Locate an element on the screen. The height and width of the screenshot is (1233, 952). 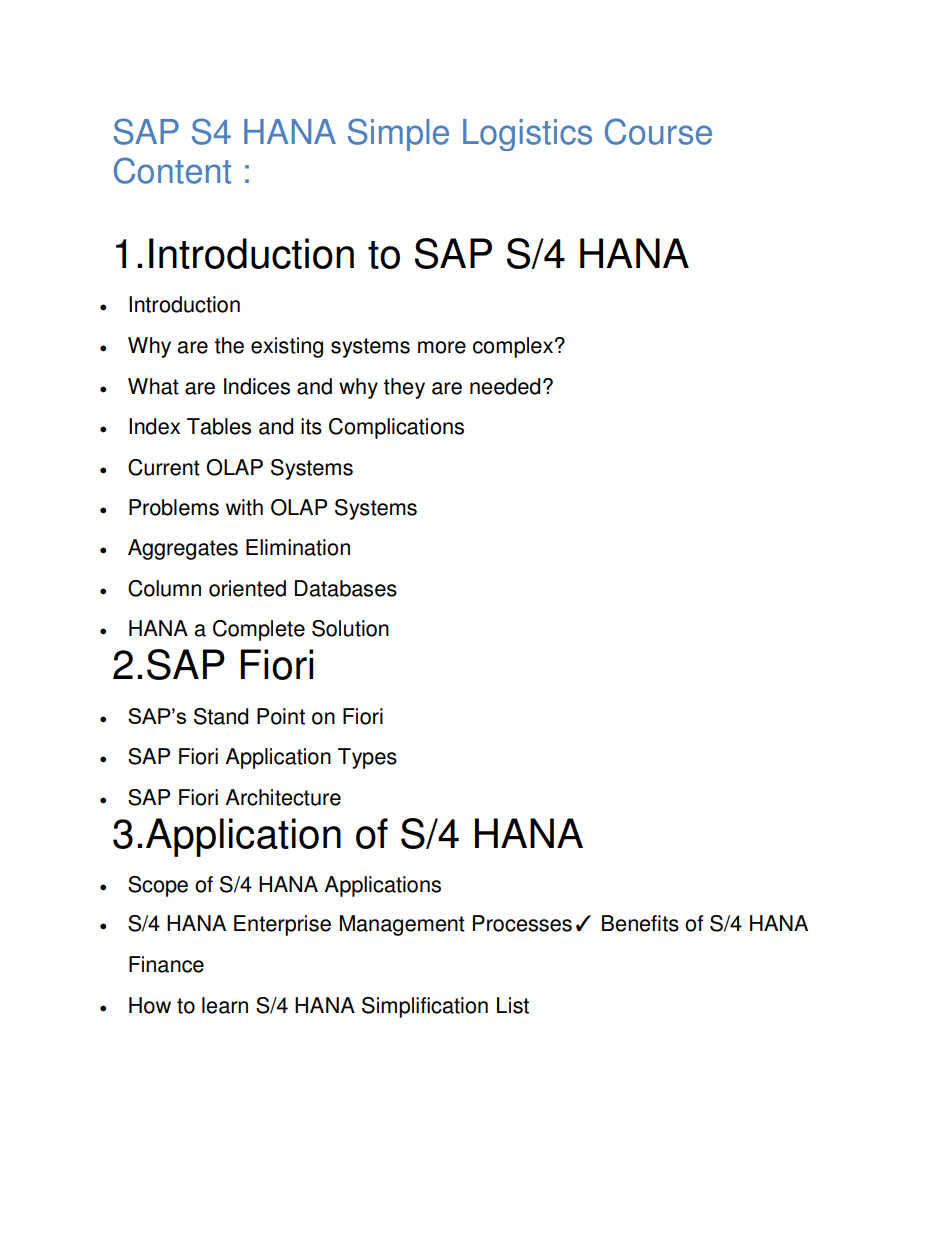
Complications is located at coordinates (396, 428).
